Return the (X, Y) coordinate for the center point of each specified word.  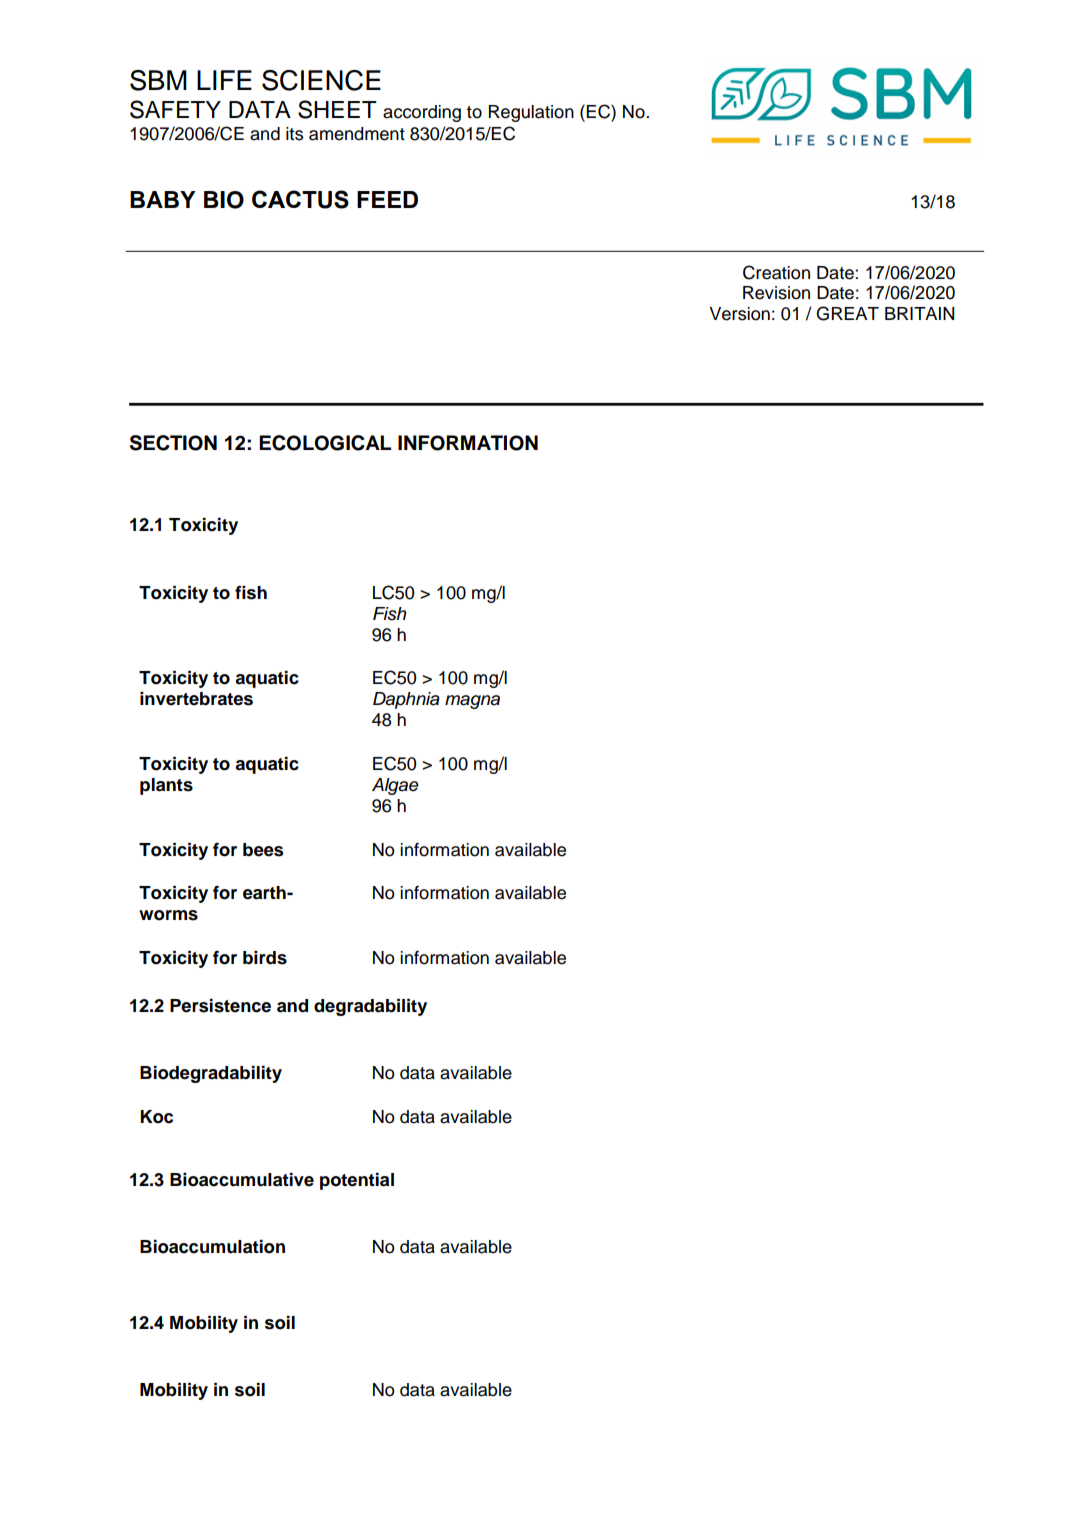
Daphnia (406, 700)
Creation (776, 272)
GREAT (847, 313)
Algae (395, 786)
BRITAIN (919, 313)
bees (263, 850)
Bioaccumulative (242, 1180)
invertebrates (196, 699)
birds (265, 958)
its (294, 134)
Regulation (531, 113)
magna (472, 702)
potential (357, 1181)
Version (739, 314)
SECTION (173, 443)
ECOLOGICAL (325, 443)
